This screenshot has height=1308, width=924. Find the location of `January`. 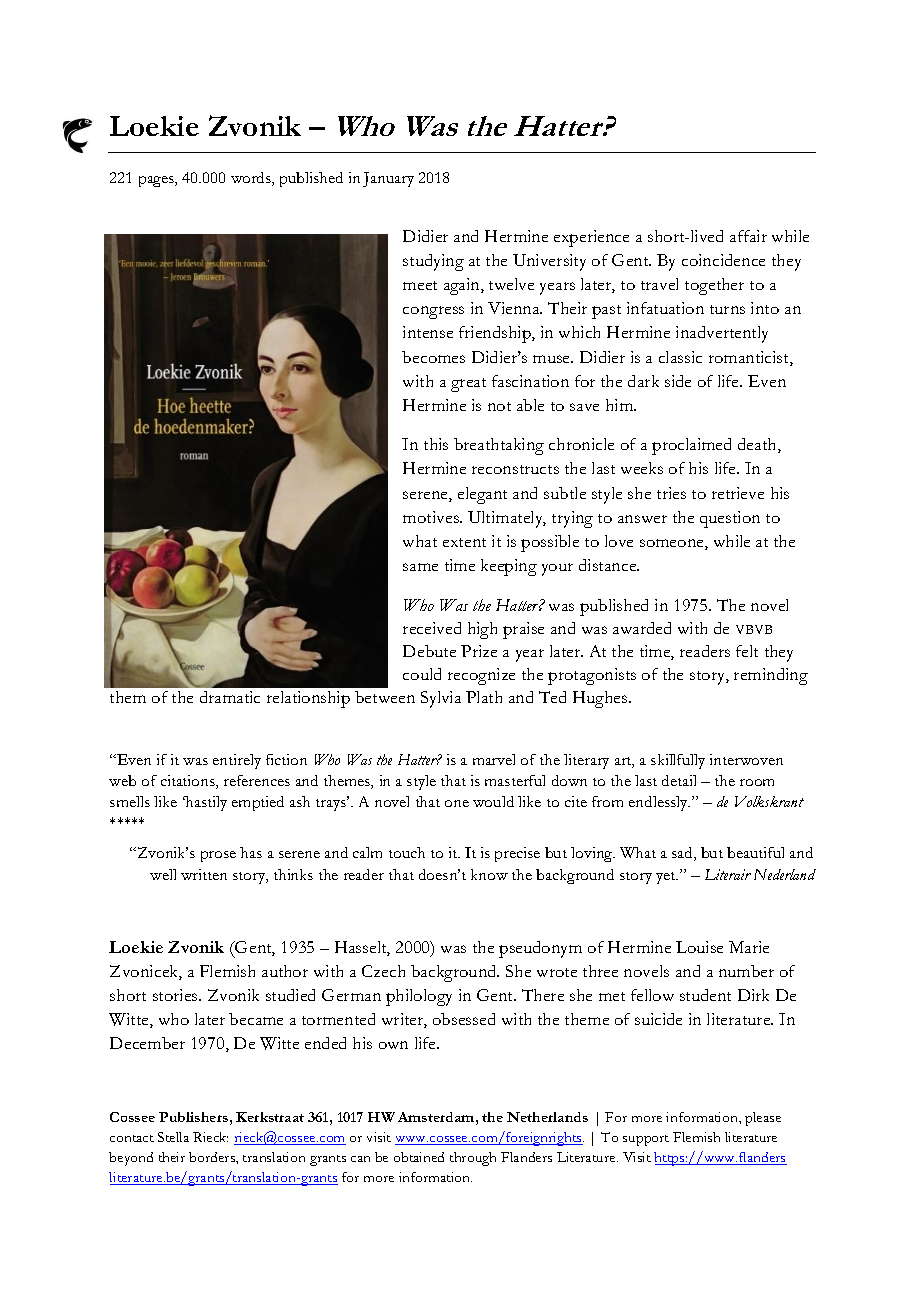

January is located at coordinates (388, 179).
